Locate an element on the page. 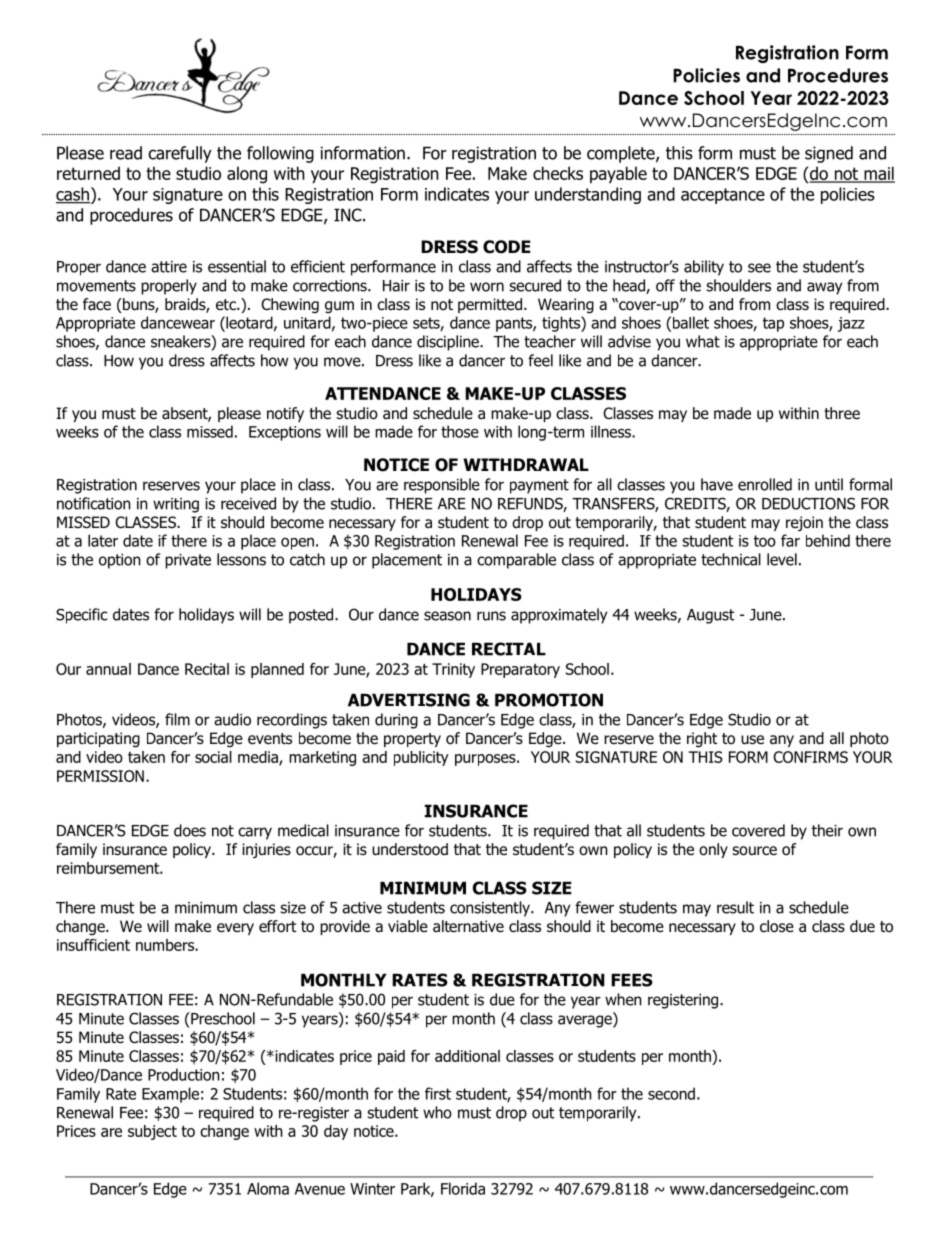 The height and width of the image is (1233, 952). checks is located at coordinates (558, 173).
